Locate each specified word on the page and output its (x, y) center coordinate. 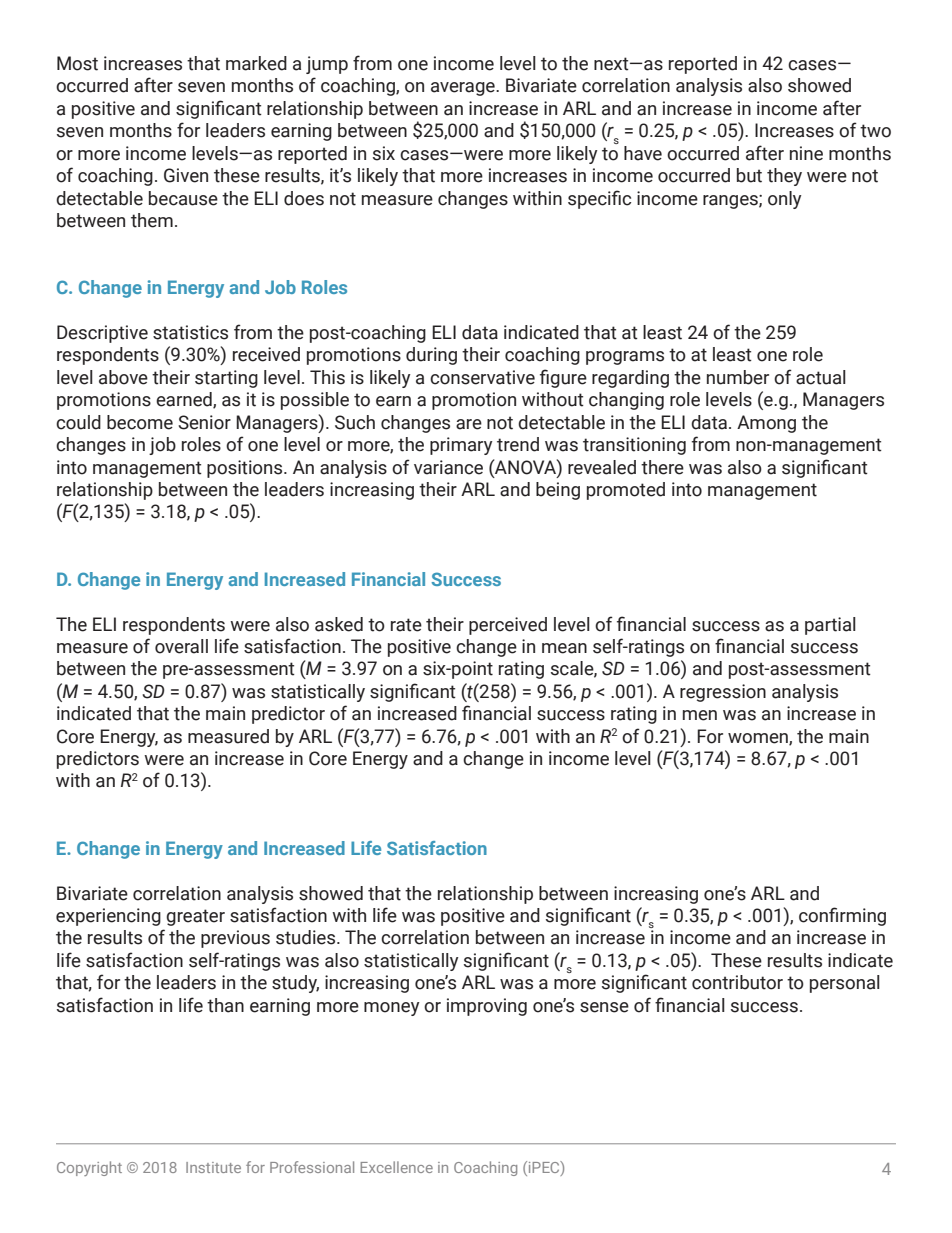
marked (256, 63)
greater (195, 917)
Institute (213, 1167)
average (464, 89)
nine (806, 153)
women (759, 739)
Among (766, 424)
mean (564, 648)
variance (448, 467)
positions (246, 469)
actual (821, 377)
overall (181, 646)
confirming (842, 916)
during (431, 356)
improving (487, 1007)
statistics (190, 332)
